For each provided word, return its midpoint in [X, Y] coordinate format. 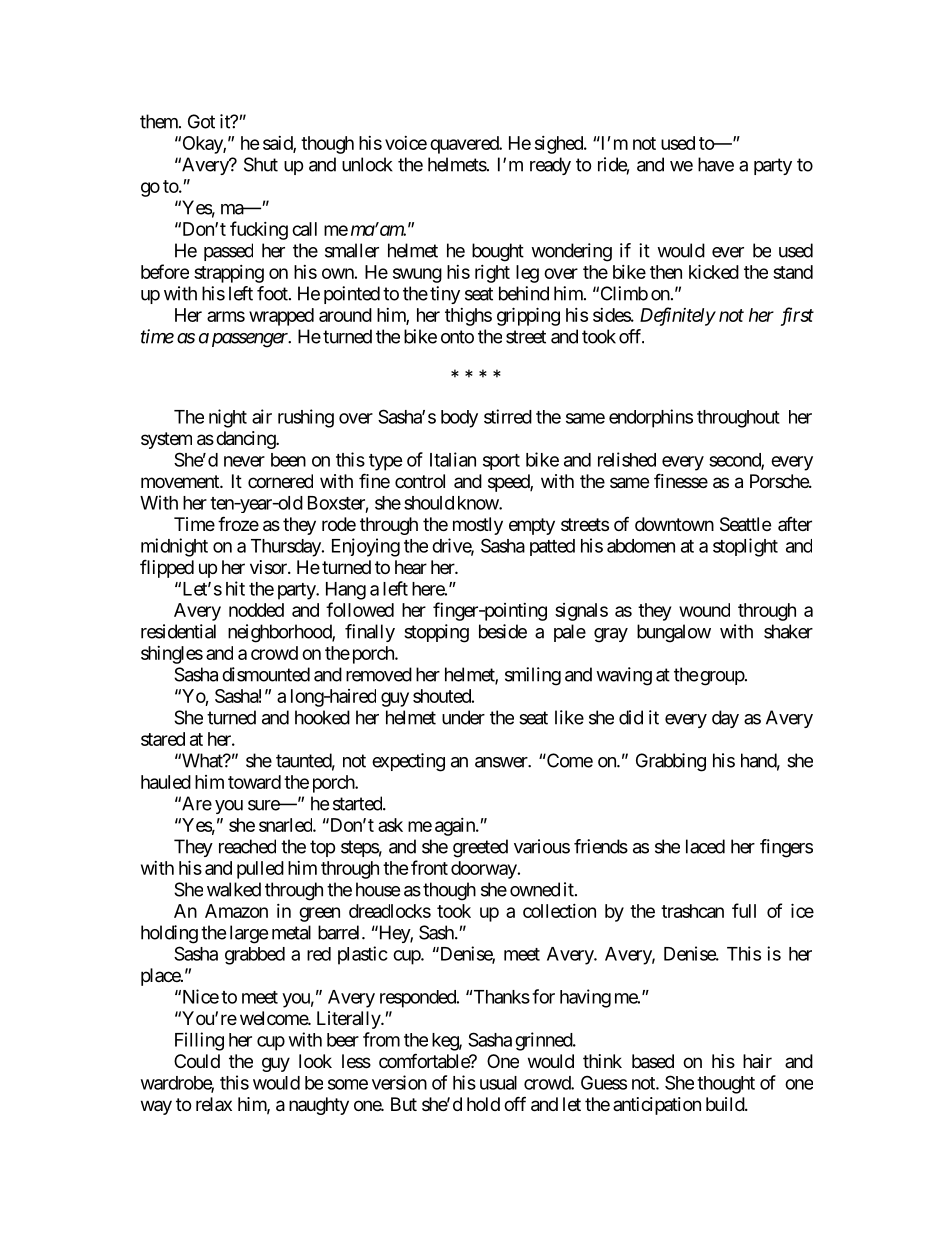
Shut [261, 164]
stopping [436, 633]
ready [550, 166]
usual [498, 1083]
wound [704, 610]
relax [214, 1104]
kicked [714, 271]
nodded [256, 610]
